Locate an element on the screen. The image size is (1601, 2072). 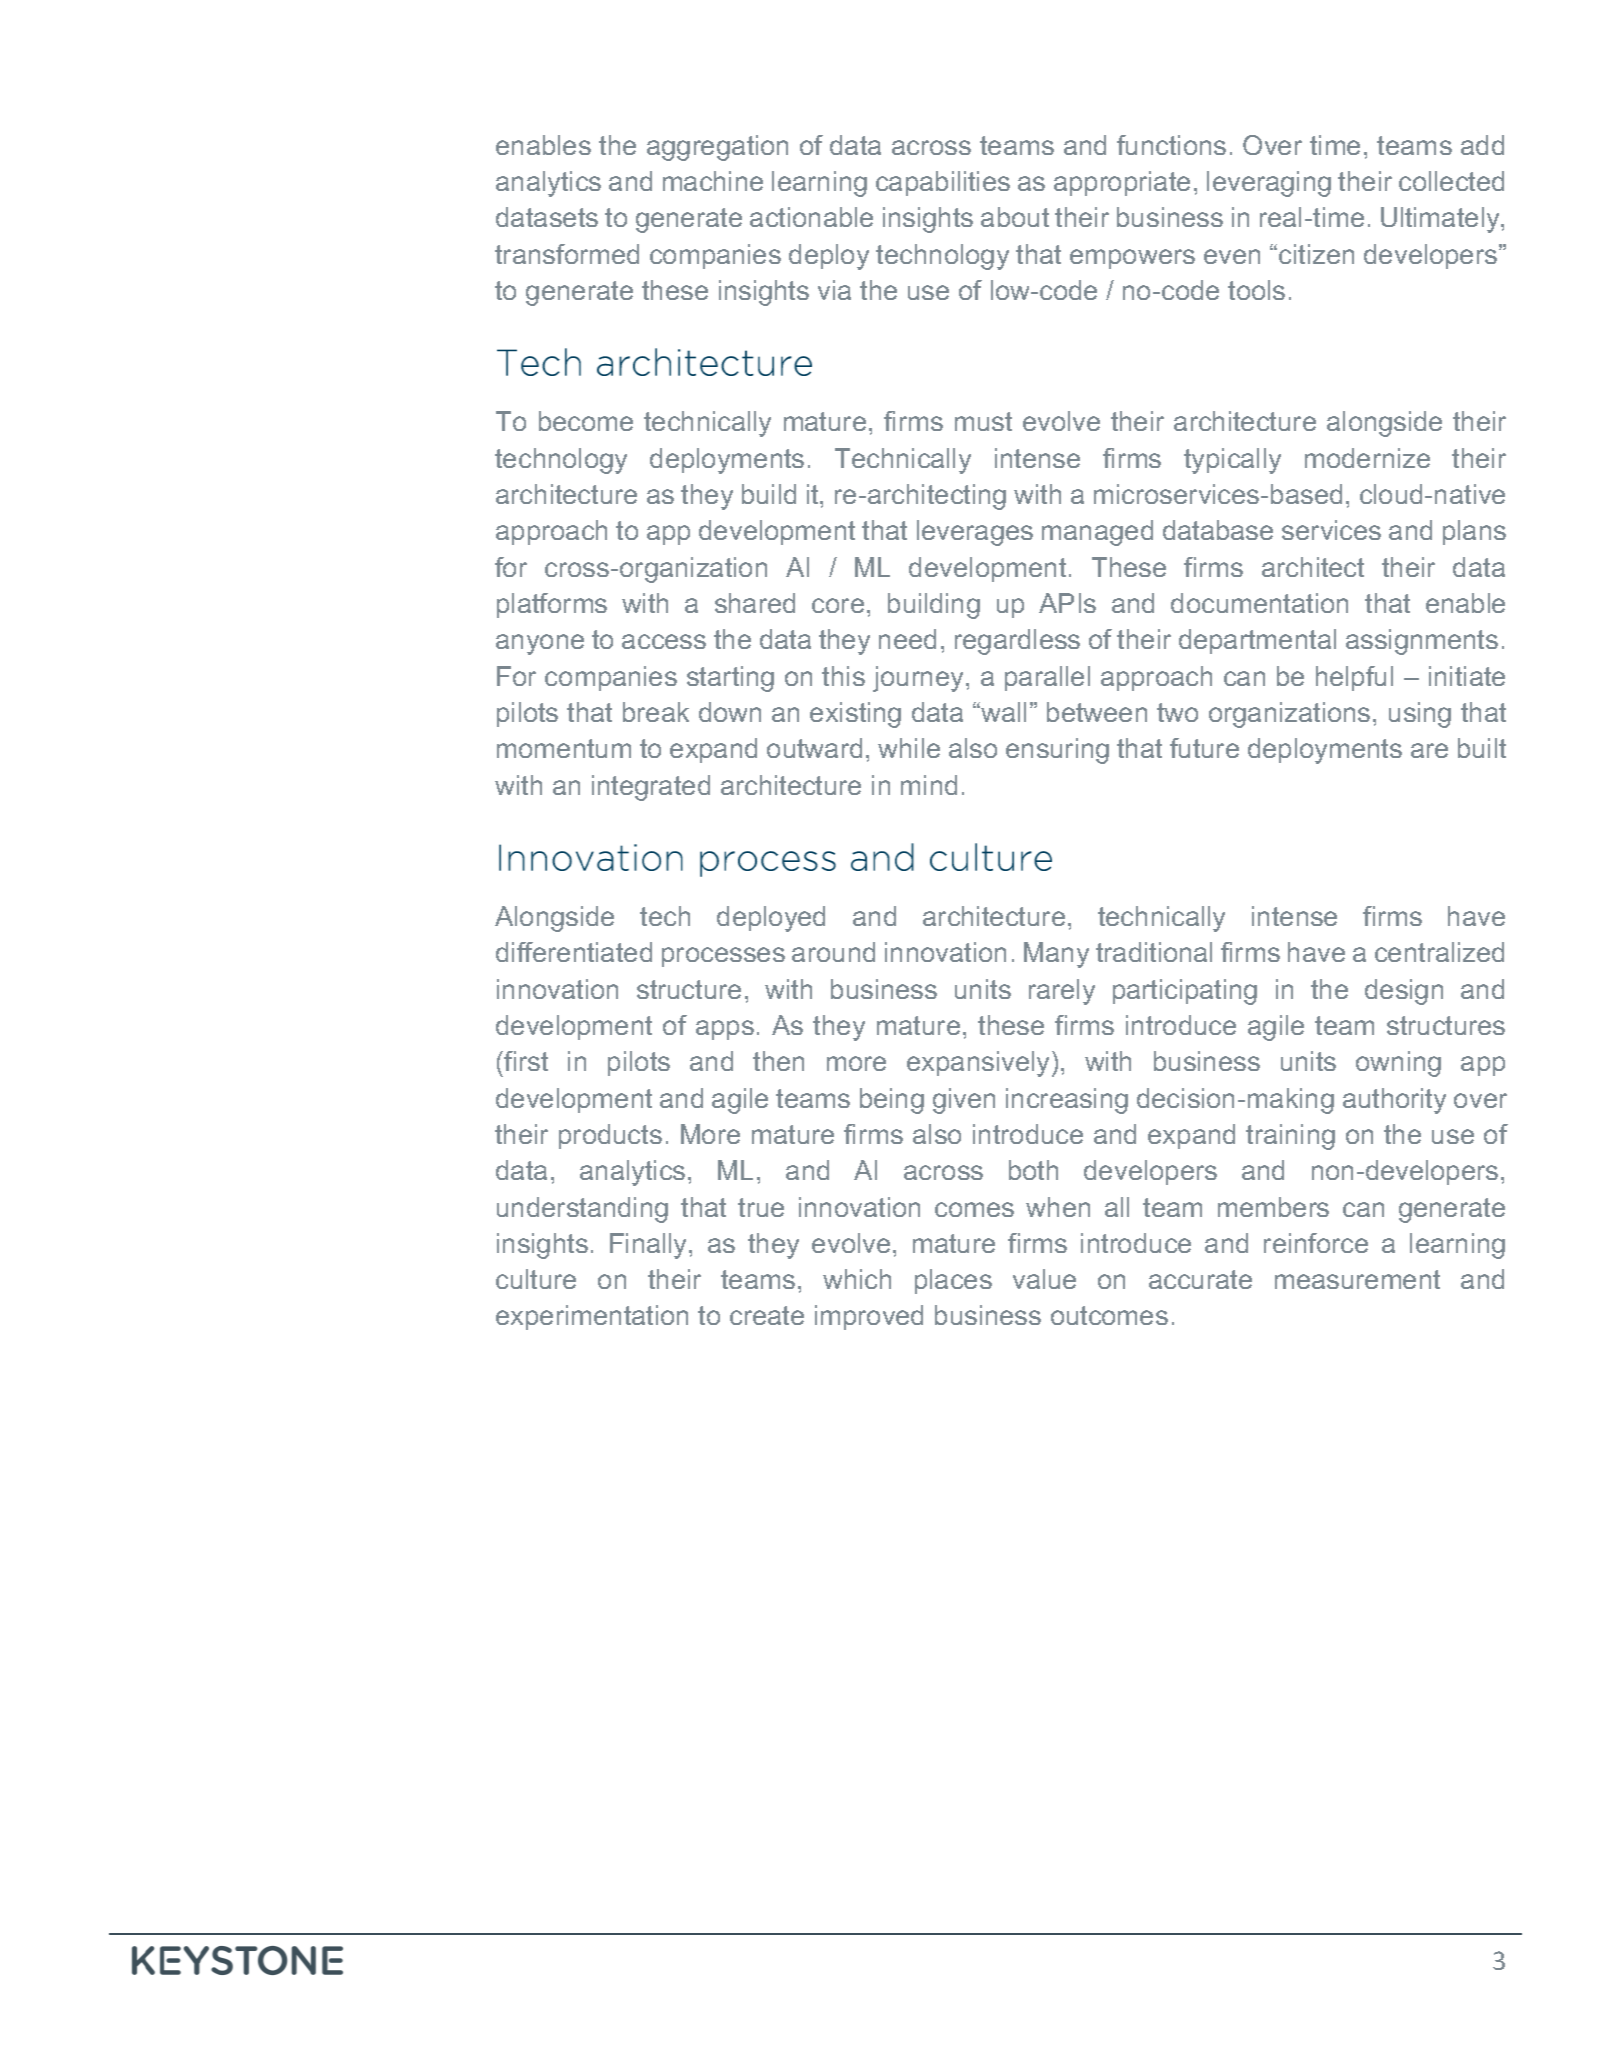
apps is located at coordinates (725, 1030).
